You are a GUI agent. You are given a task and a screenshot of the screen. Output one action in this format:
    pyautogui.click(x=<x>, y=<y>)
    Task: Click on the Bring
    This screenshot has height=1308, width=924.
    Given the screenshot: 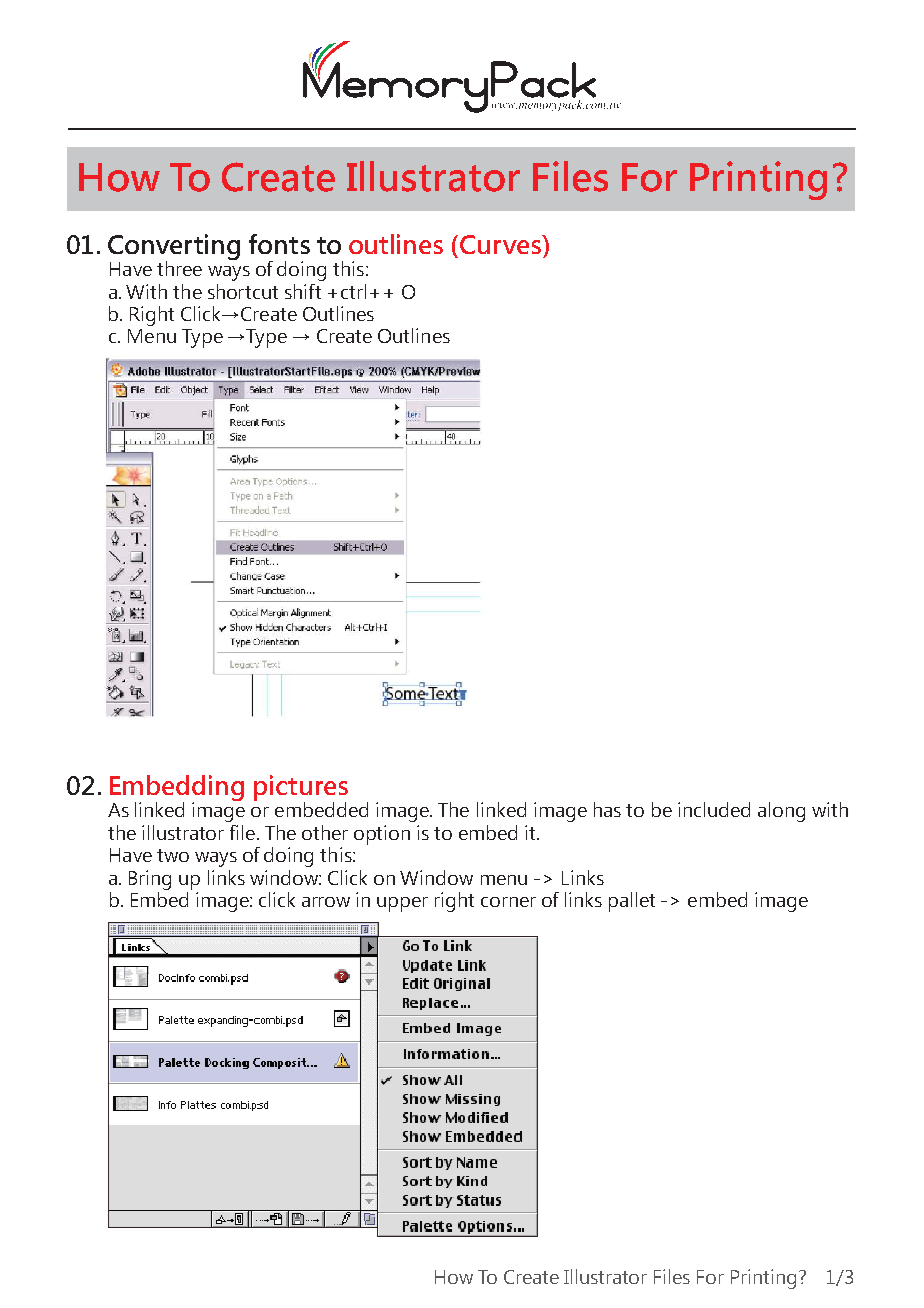 What is the action you would take?
    pyautogui.click(x=150, y=880)
